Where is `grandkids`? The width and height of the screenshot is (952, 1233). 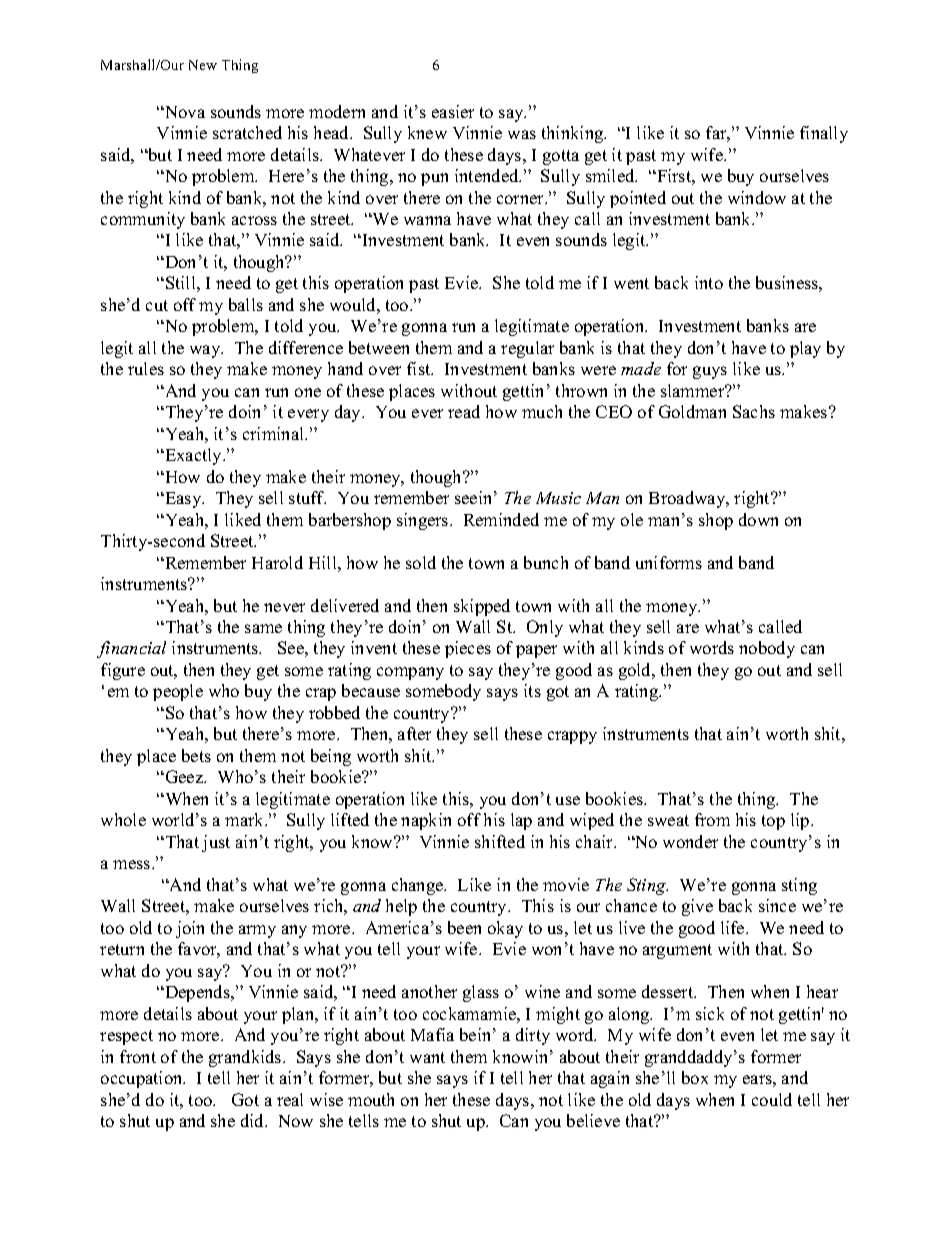 grandkids is located at coordinates (246, 1058).
